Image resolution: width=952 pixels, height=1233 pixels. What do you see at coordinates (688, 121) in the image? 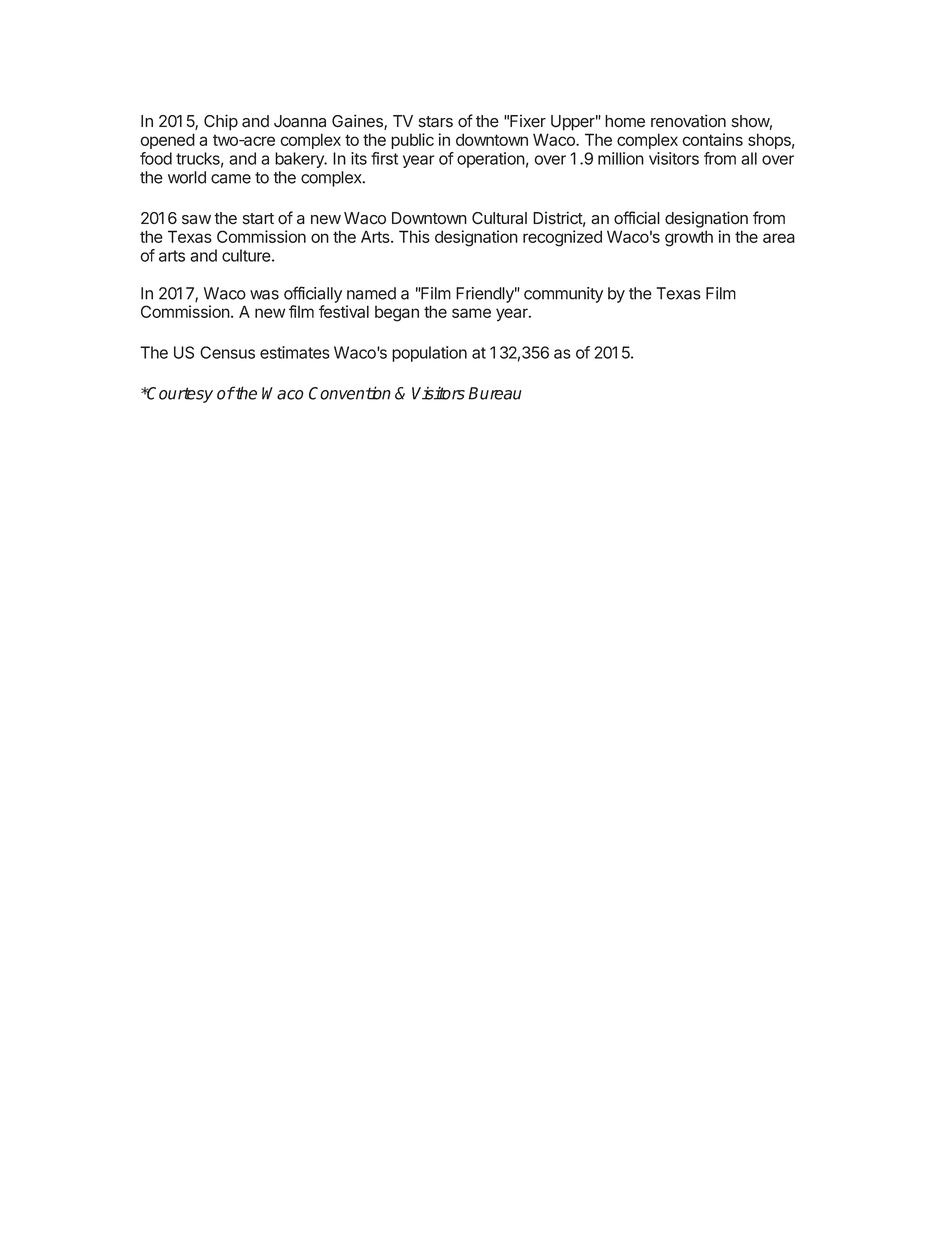
I see `renovation` at bounding box center [688, 121].
